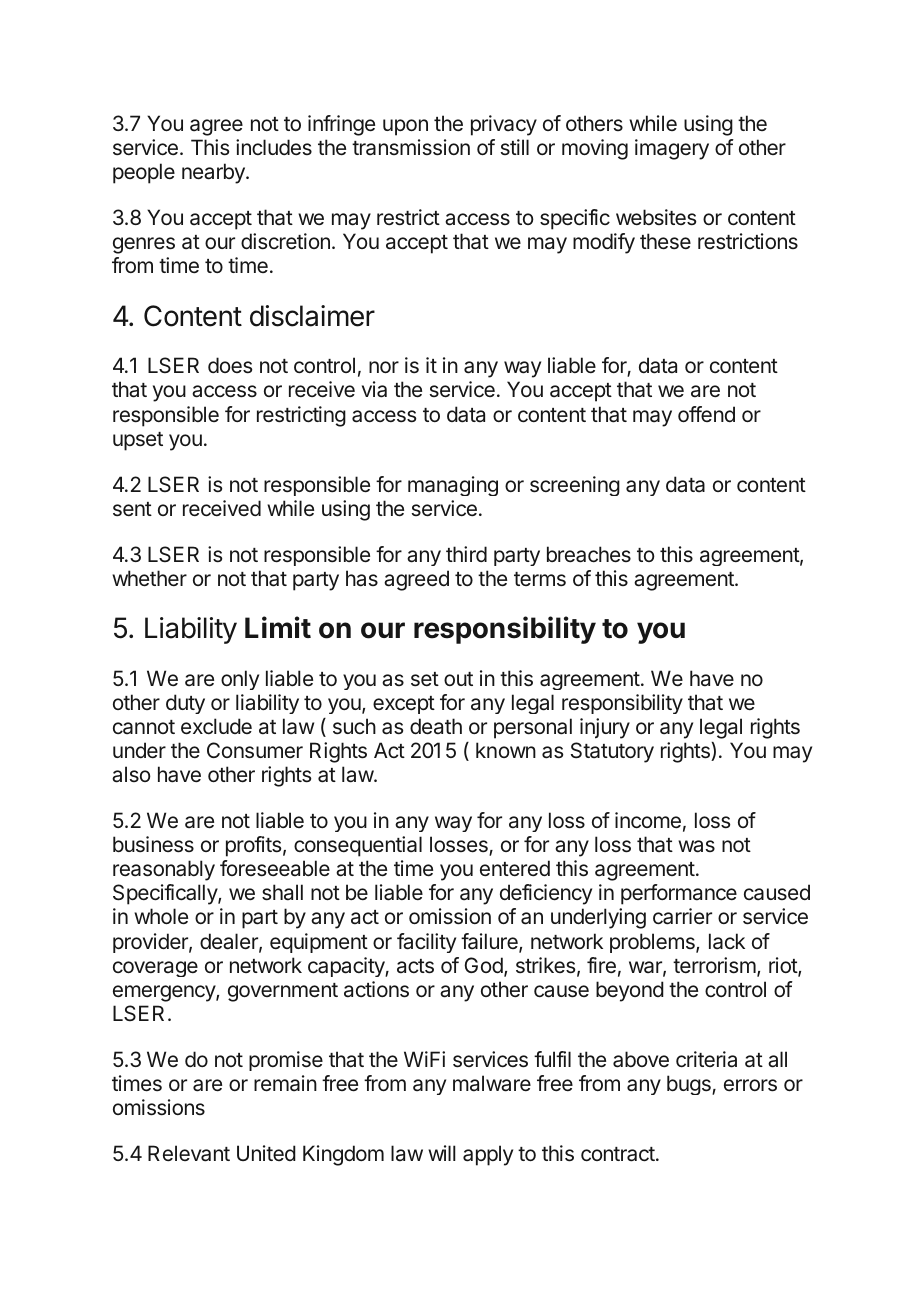  What do you see at coordinates (466, 554) in the image?
I see `third` at bounding box center [466, 554].
